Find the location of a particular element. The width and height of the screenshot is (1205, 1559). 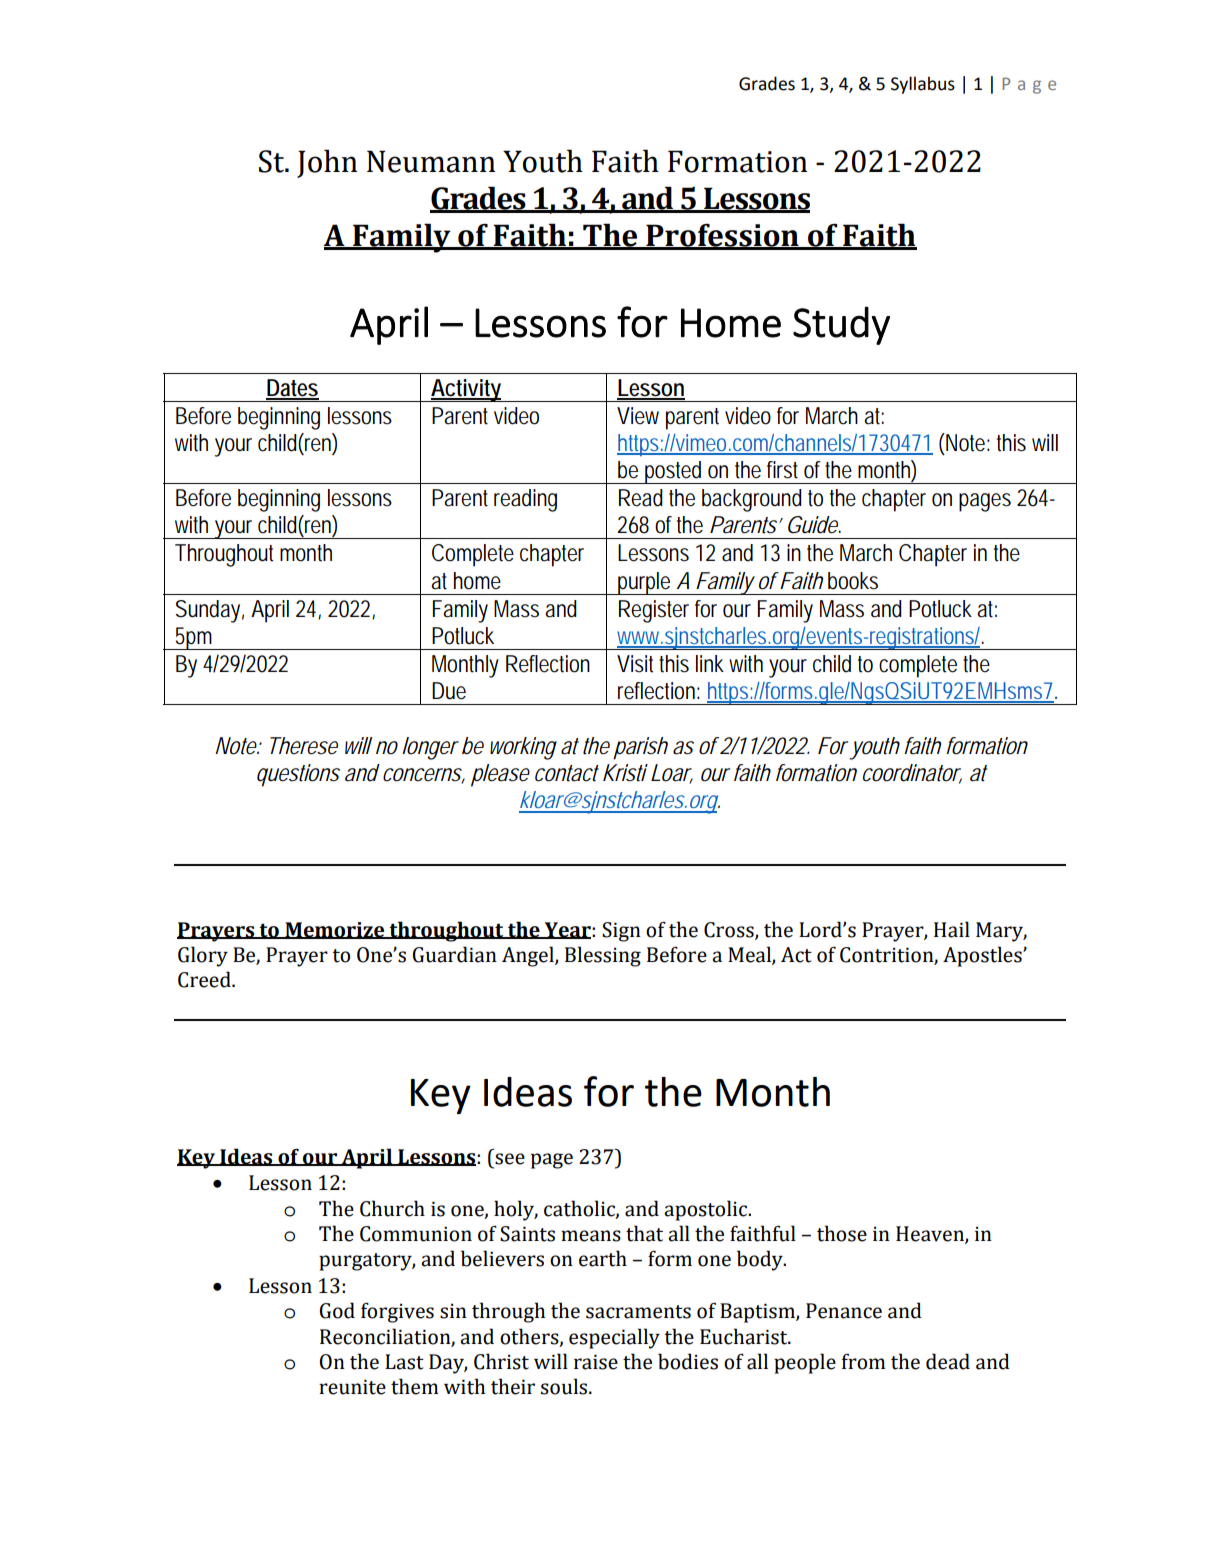

John is located at coordinates (327, 163).
